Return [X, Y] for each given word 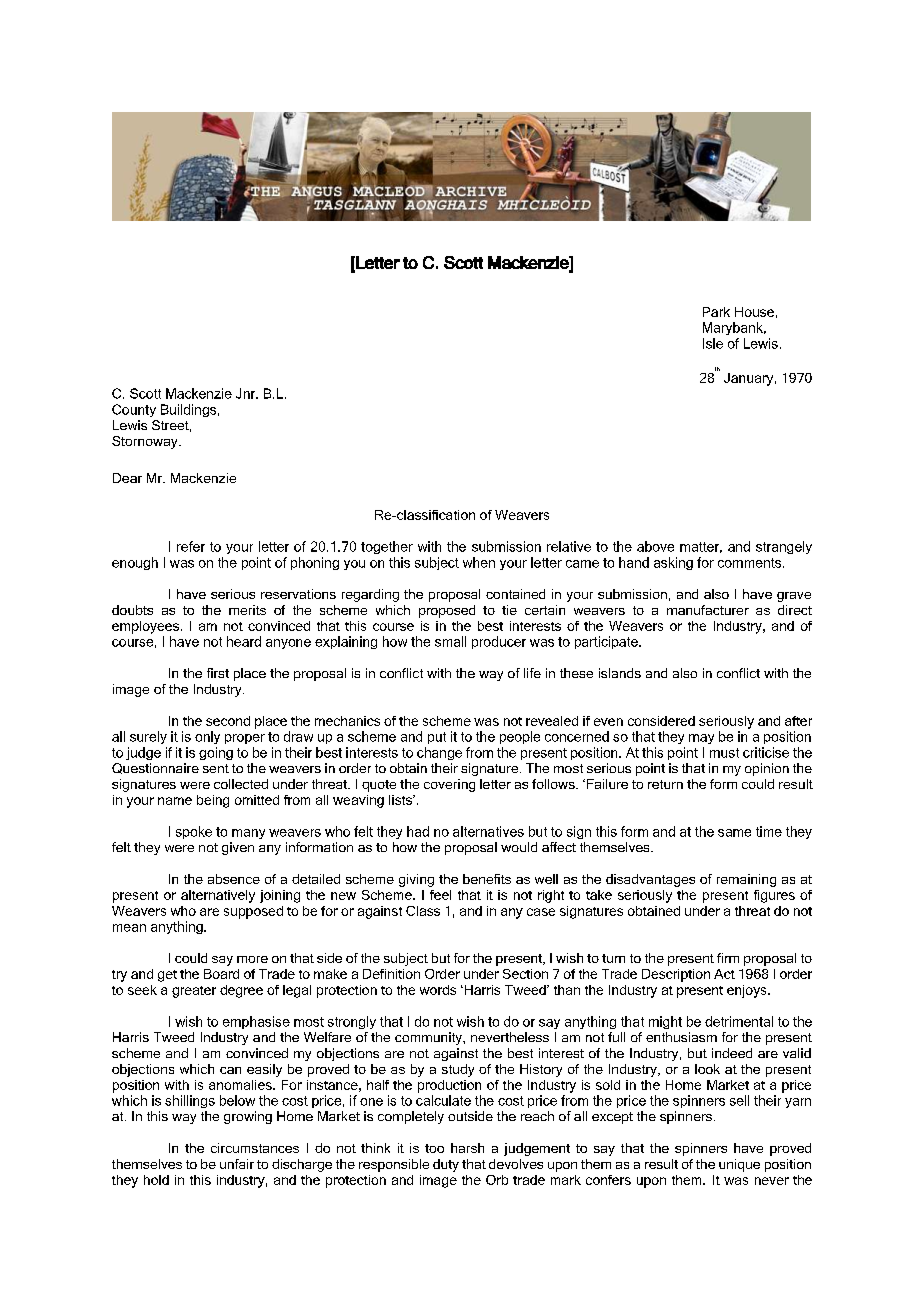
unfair [237, 1164]
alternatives [488, 831]
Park [716, 312]
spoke [194, 832]
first [218, 673]
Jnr [247, 393]
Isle [713, 343]
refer [191, 546]
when [479, 562]
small [450, 641]
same [734, 833]
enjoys [748, 991]
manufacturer [708, 610]
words [438, 990]
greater [194, 992]
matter [701, 547]
